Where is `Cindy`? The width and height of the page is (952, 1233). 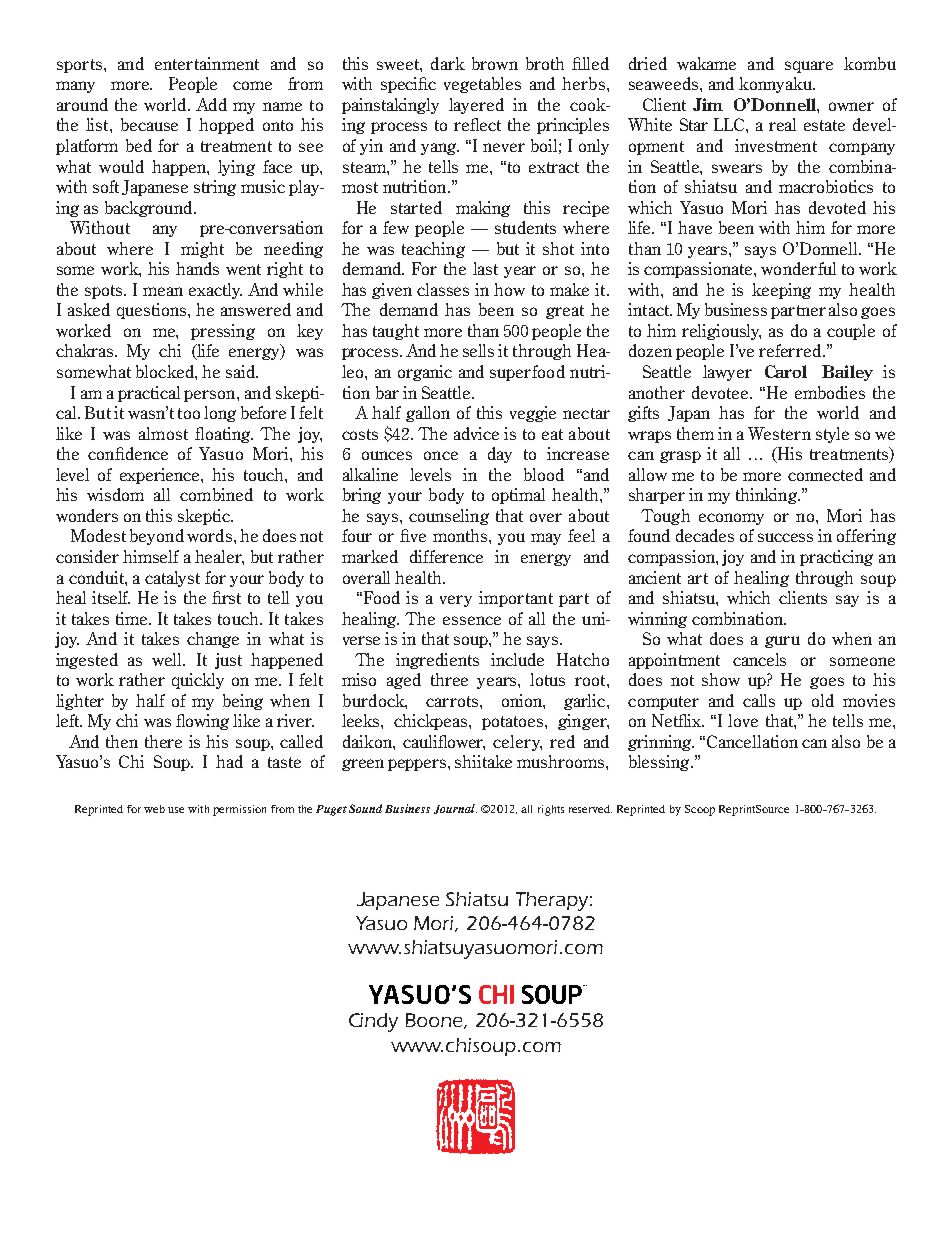 Cindy is located at coordinates (373, 1022).
